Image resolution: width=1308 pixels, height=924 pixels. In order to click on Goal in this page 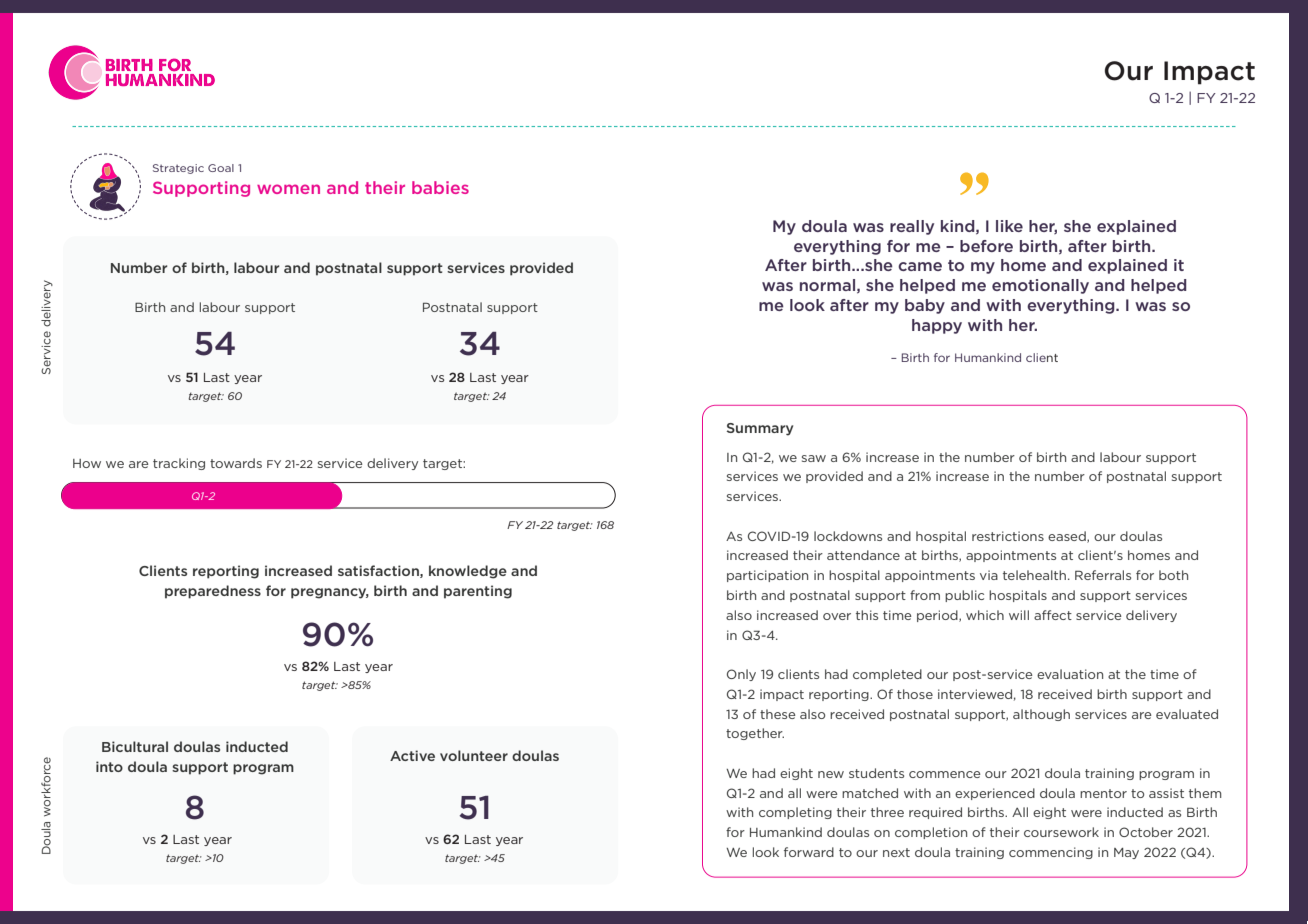, I will do `click(221, 168)`.
